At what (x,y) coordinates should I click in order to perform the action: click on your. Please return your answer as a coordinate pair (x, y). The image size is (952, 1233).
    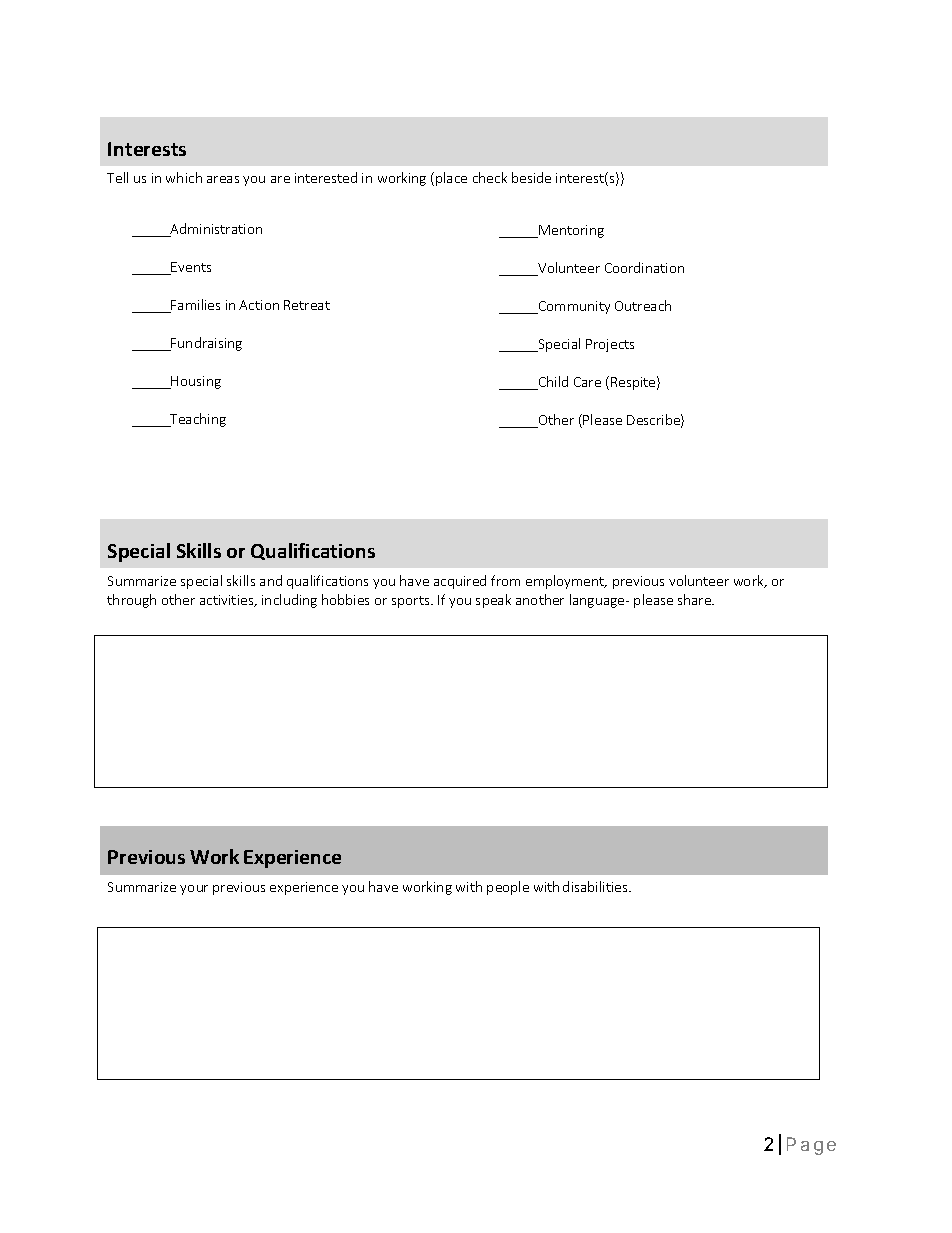
    Looking at the image, I should click on (194, 890).
